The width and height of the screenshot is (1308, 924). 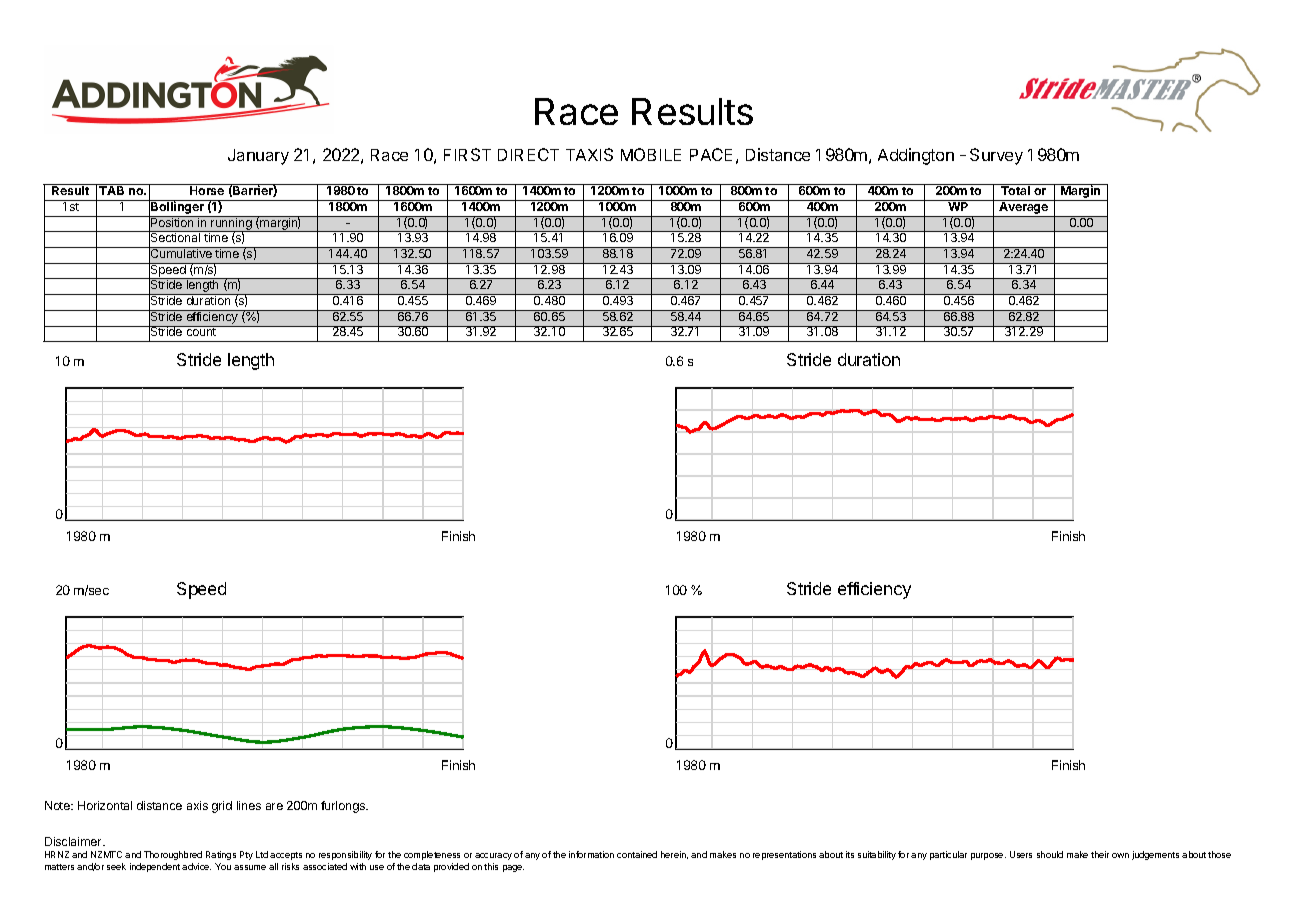 I want to click on MOBILE, so click(x=651, y=154).
